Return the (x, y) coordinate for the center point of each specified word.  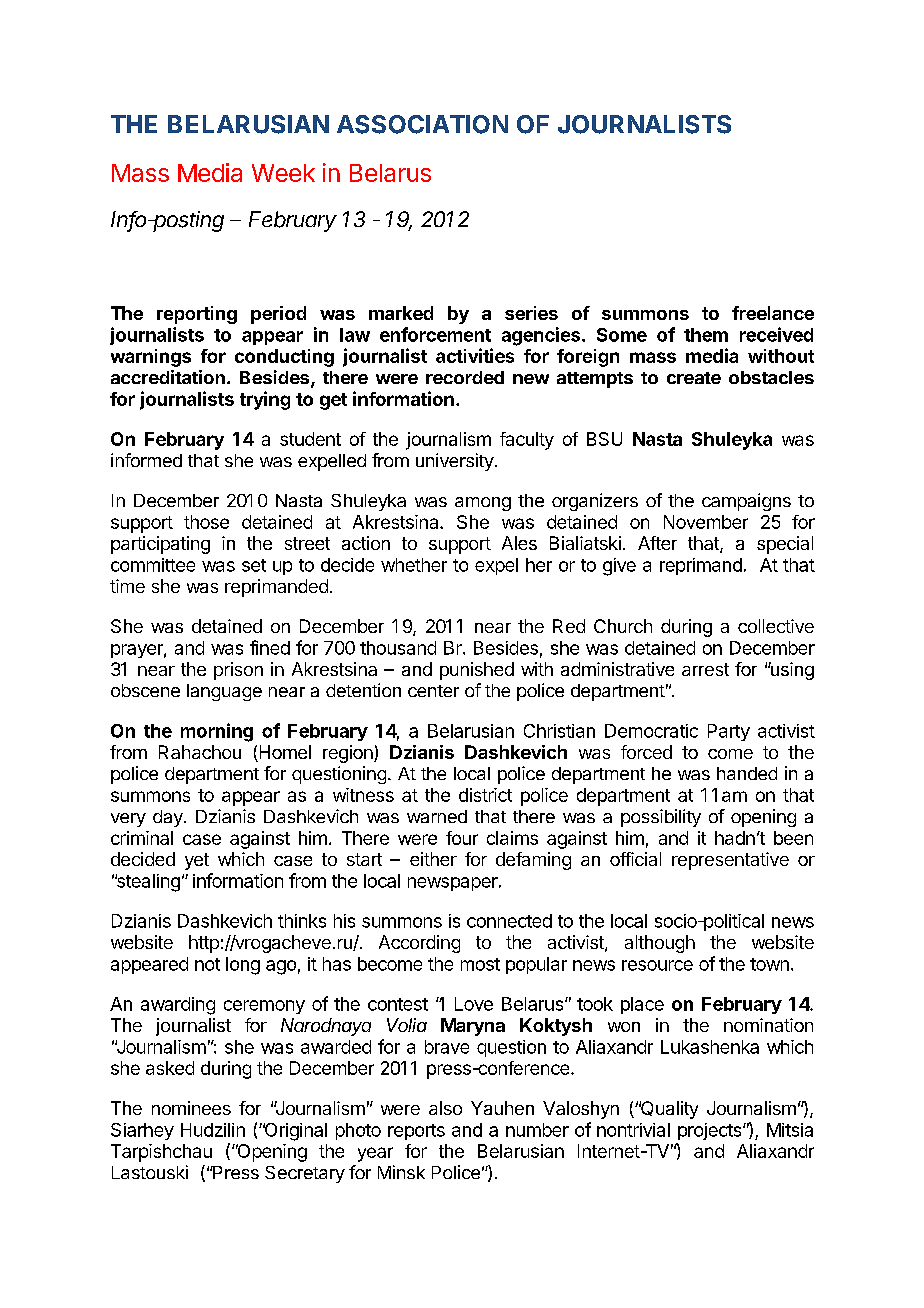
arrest (705, 669)
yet (197, 861)
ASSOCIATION (422, 124)
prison (238, 671)
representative (730, 861)
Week (283, 173)
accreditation (168, 377)
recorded (465, 377)
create (694, 378)
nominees (191, 1108)
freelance (773, 313)
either (433, 859)
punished (477, 671)
